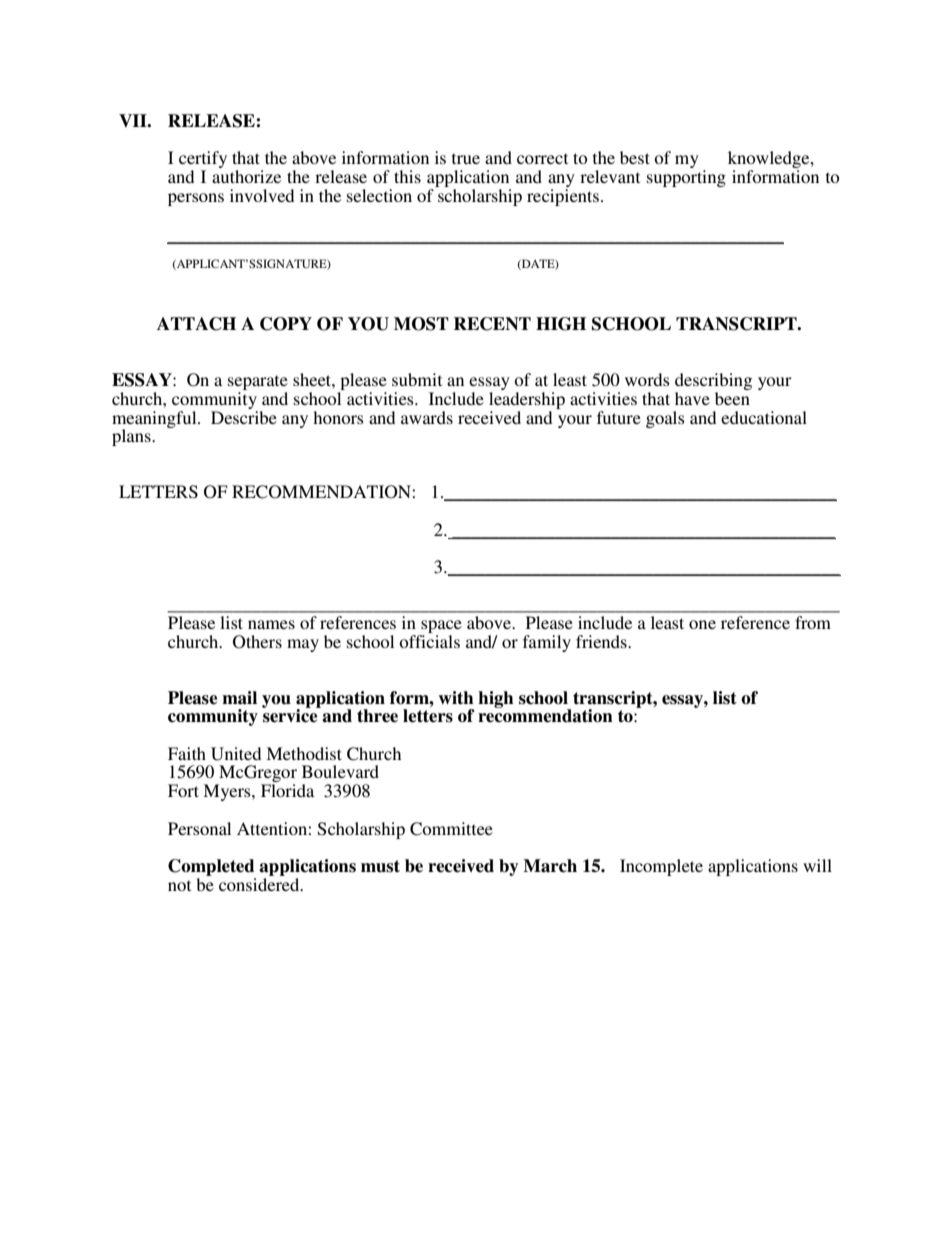  I want to click on ATTACH, so click(196, 324).
